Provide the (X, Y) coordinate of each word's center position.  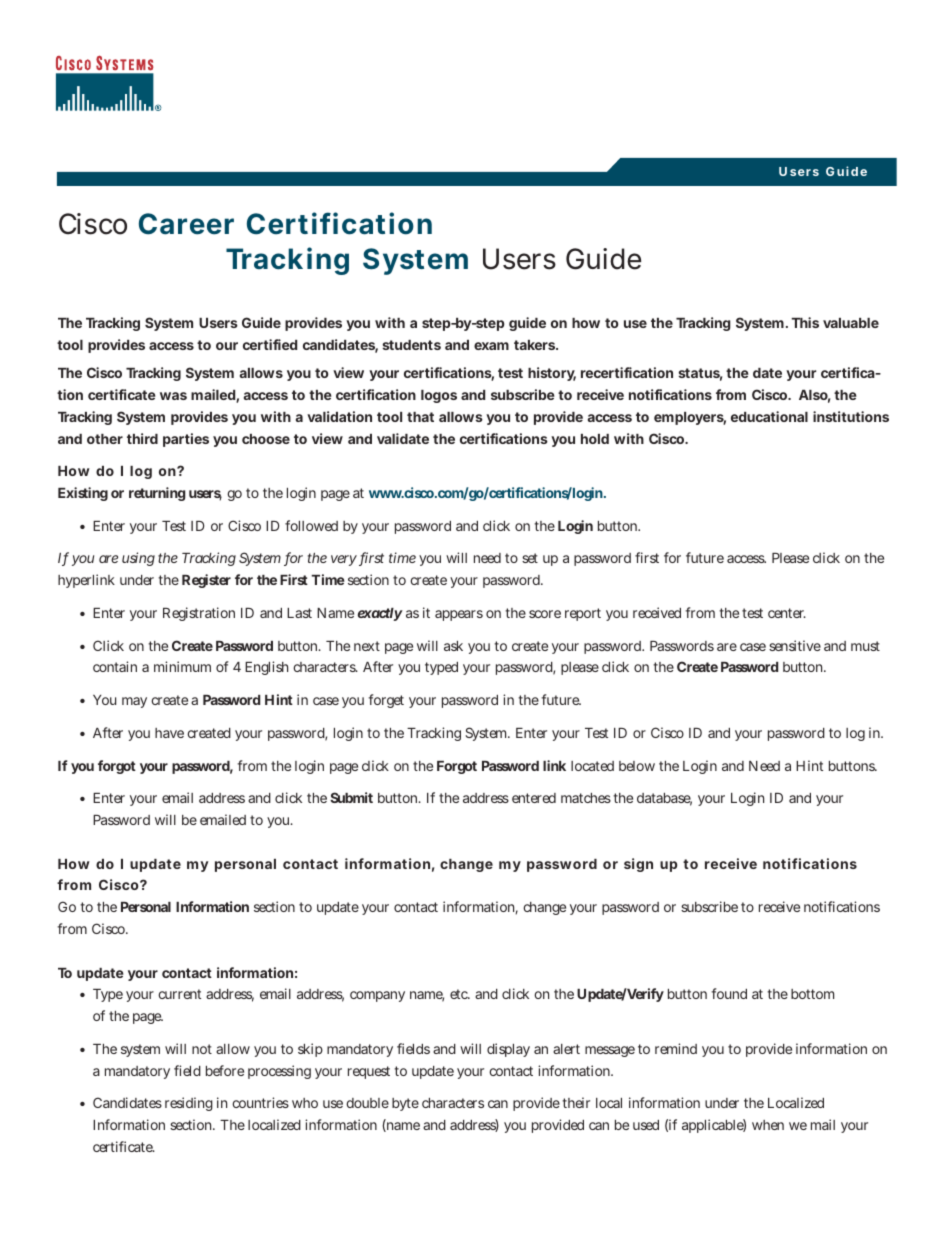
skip (310, 1050)
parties (186, 440)
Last (299, 613)
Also (814, 396)
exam (491, 346)
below (637, 766)
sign (638, 865)
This (805, 322)
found (729, 993)
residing (189, 1104)
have (169, 733)
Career (186, 224)
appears (459, 615)
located (592, 766)
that (420, 417)
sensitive (795, 645)
